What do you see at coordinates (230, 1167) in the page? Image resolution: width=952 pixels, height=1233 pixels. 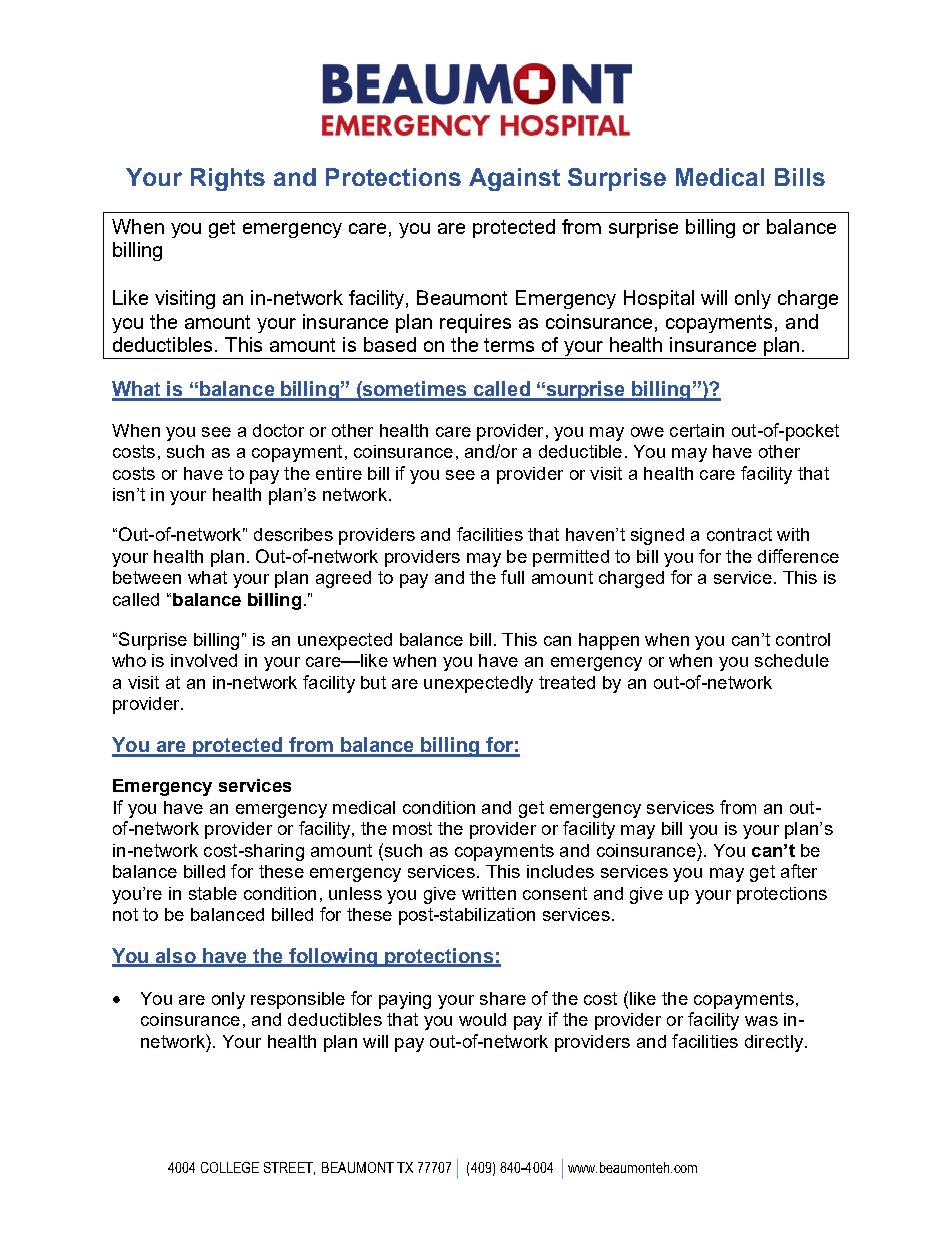 I see `COLLEGE` at bounding box center [230, 1167].
